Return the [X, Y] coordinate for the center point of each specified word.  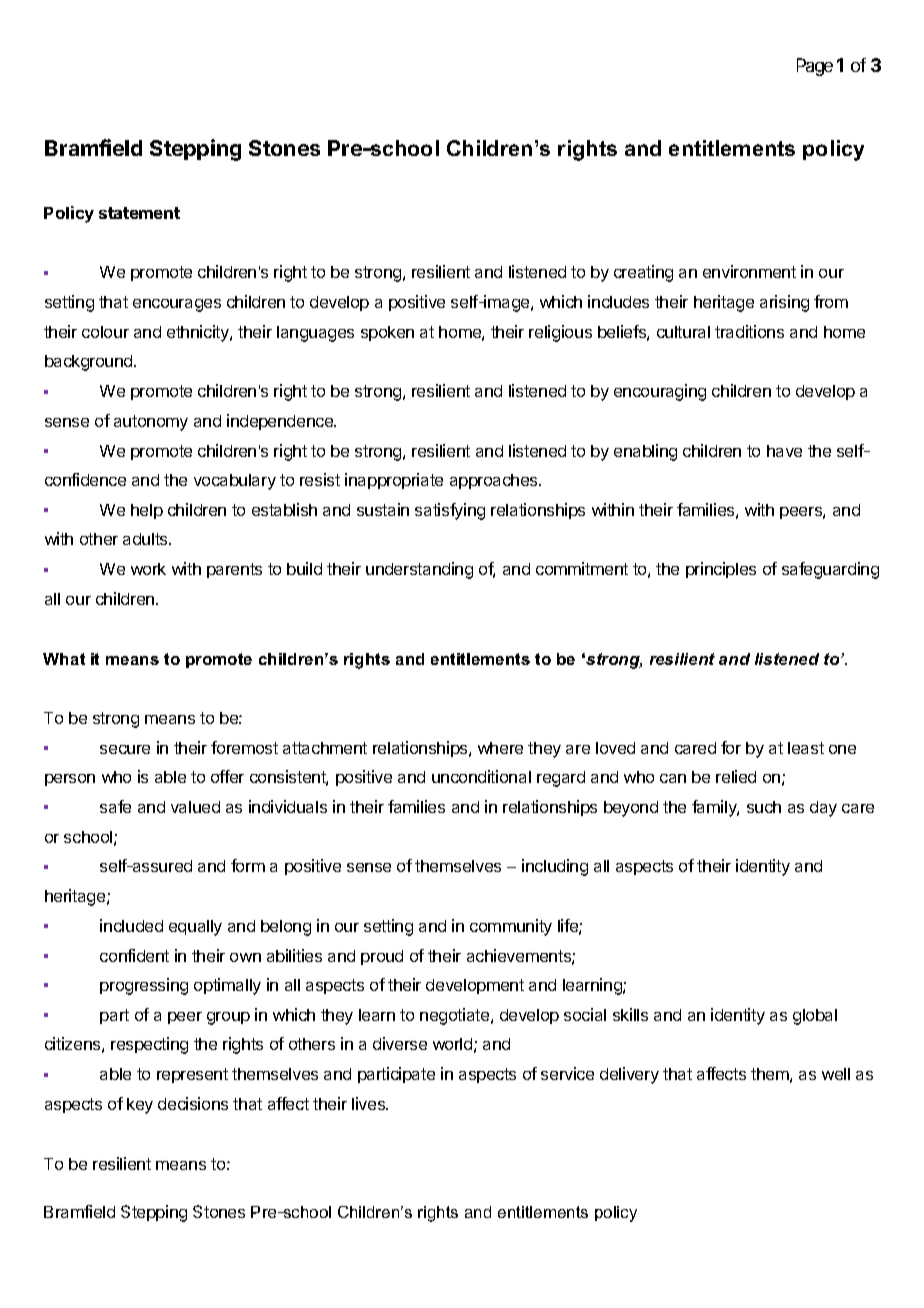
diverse [400, 1043]
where [500, 748]
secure [125, 749]
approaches [495, 481]
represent [192, 1075]
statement [139, 213]
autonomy [151, 423]
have [784, 451]
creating [643, 273]
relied [736, 776]
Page [815, 67]
